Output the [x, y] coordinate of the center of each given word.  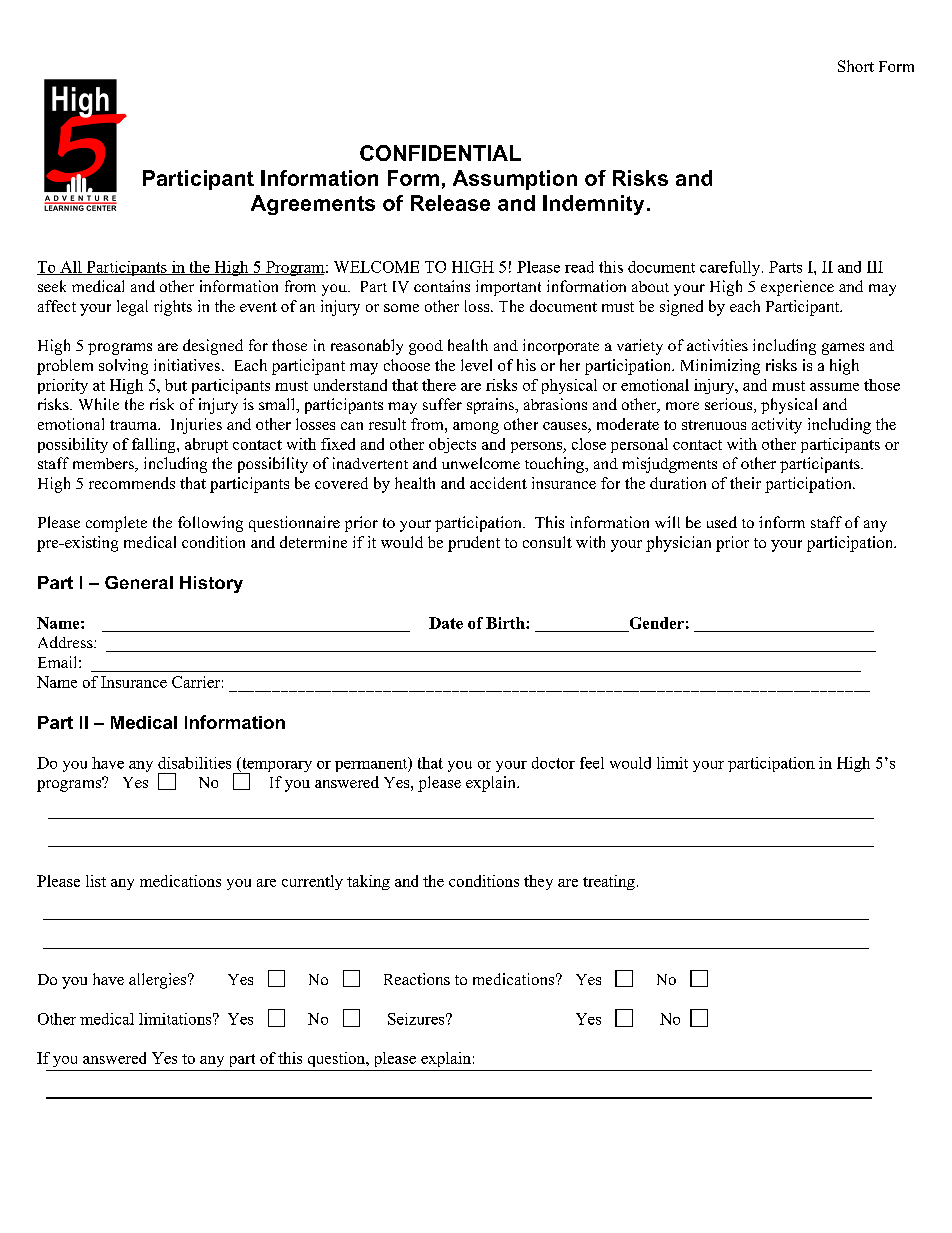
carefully [731, 268]
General [139, 582]
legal [132, 308]
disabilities [194, 763]
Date [446, 623]
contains [442, 286]
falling [155, 445]
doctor [553, 763]
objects [452, 445]
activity [777, 426]
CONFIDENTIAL [440, 153]
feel [592, 763]
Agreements [313, 205]
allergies [159, 981]
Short [856, 66]
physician [678, 544]
